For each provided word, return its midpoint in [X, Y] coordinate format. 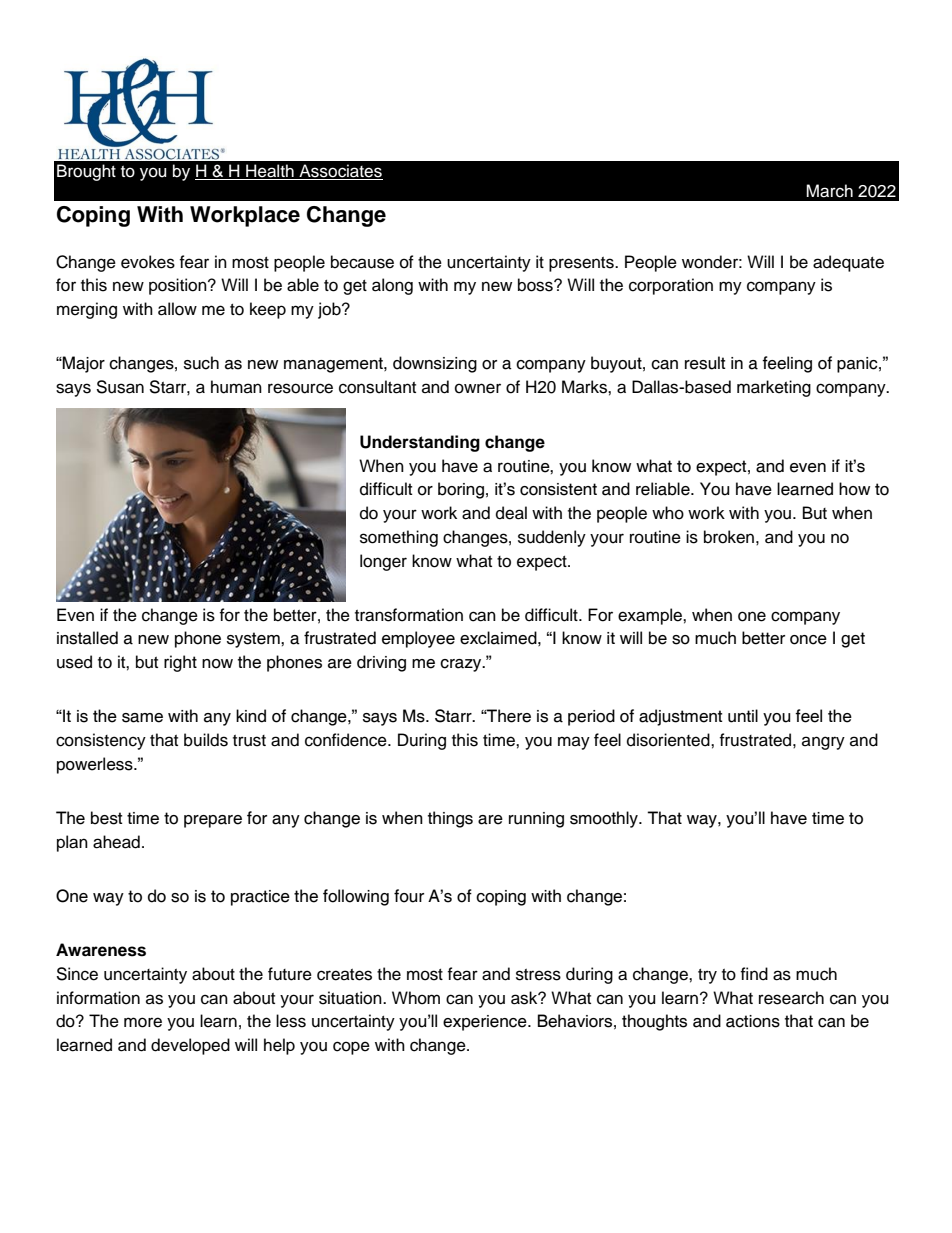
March [829, 191]
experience [486, 1023]
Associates [340, 172]
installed [87, 638]
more [143, 1022]
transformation [409, 615]
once [808, 640]
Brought [86, 172]
